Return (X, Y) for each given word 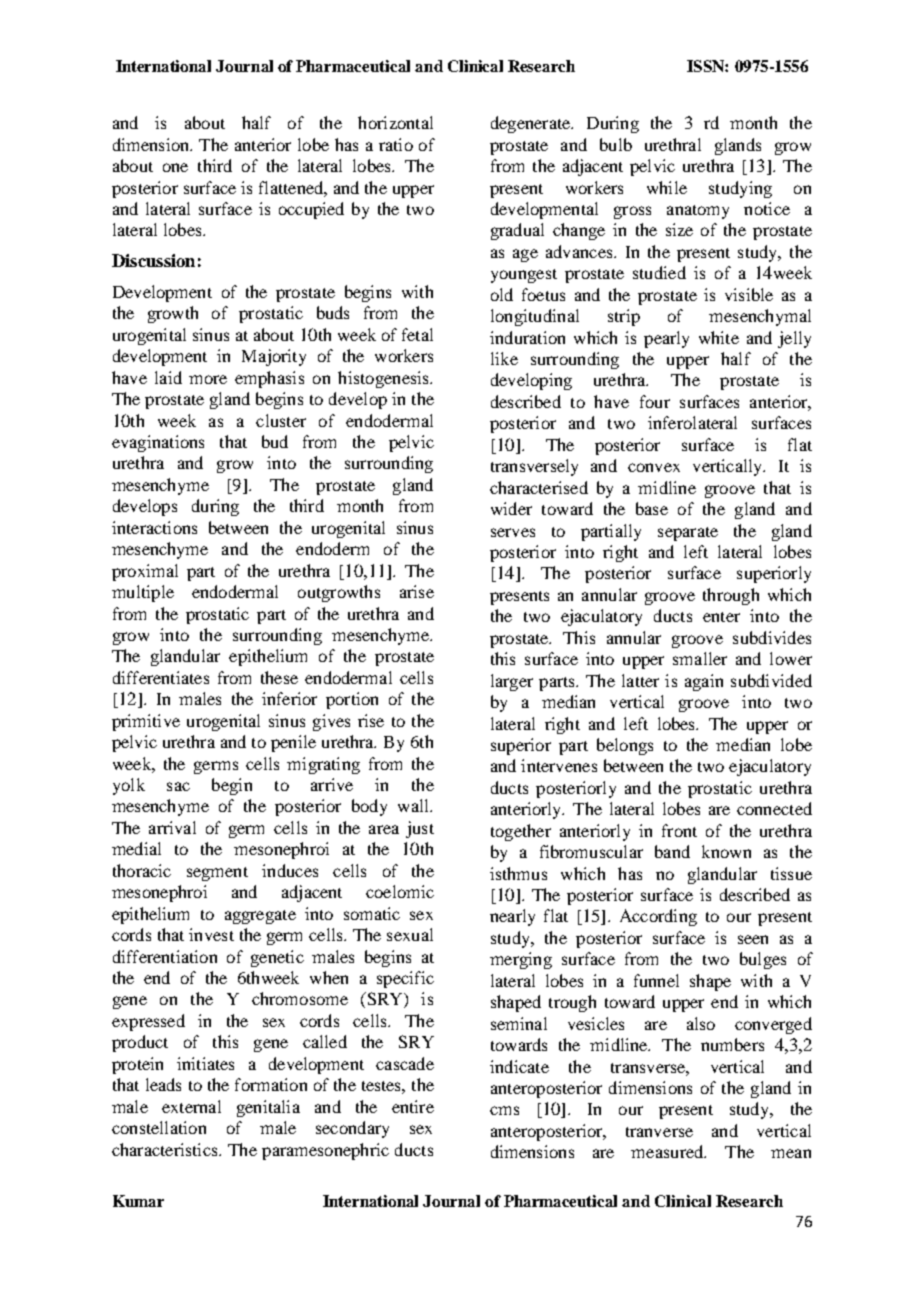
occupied (311, 210)
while (667, 187)
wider (511, 508)
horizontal (395, 122)
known (726, 851)
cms (504, 1110)
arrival (172, 827)
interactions (154, 527)
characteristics (166, 1149)
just (420, 829)
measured (668, 1151)
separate (688, 534)
